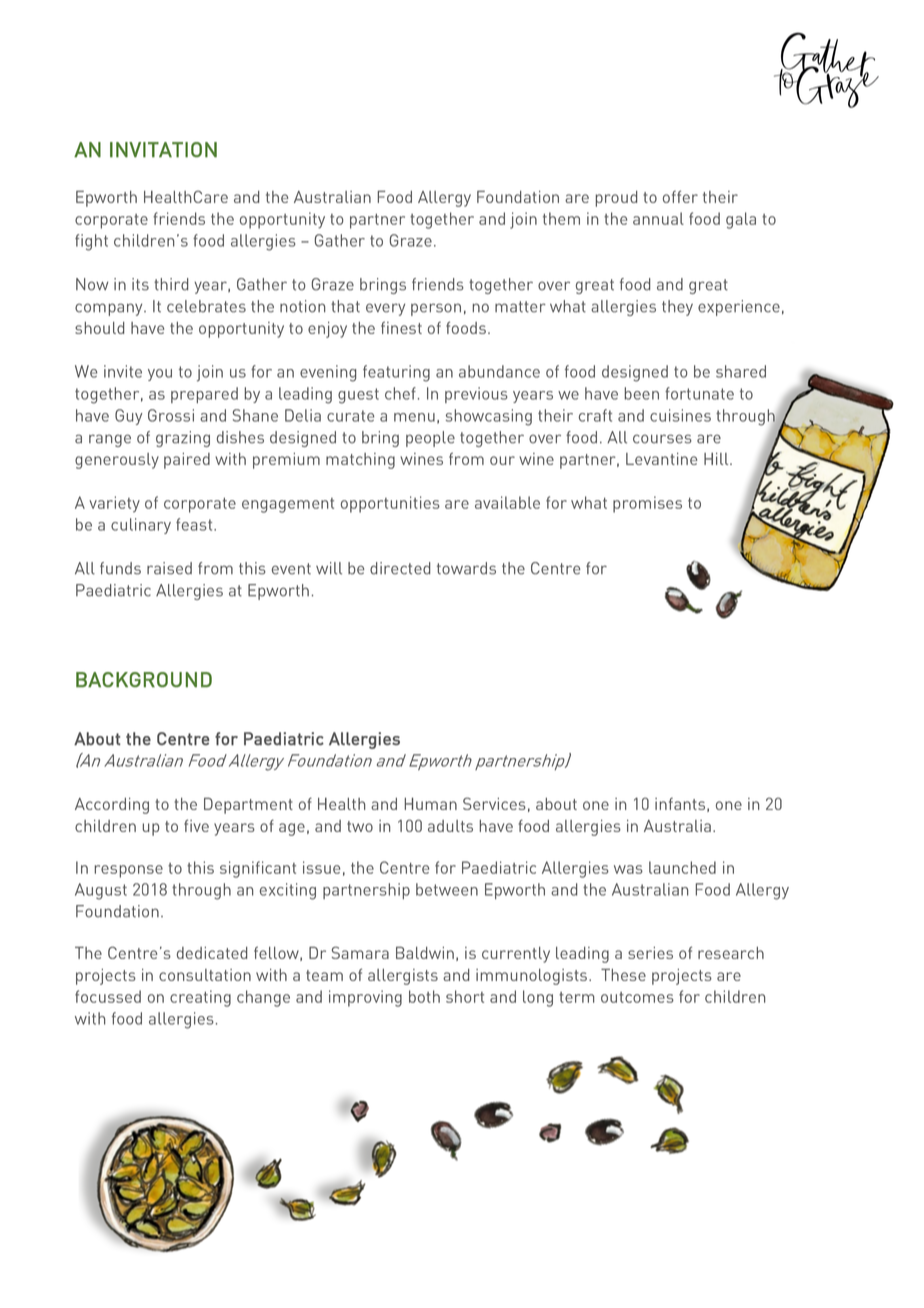  What do you see at coordinates (196, 825) in the screenshot?
I see `five` at bounding box center [196, 825].
